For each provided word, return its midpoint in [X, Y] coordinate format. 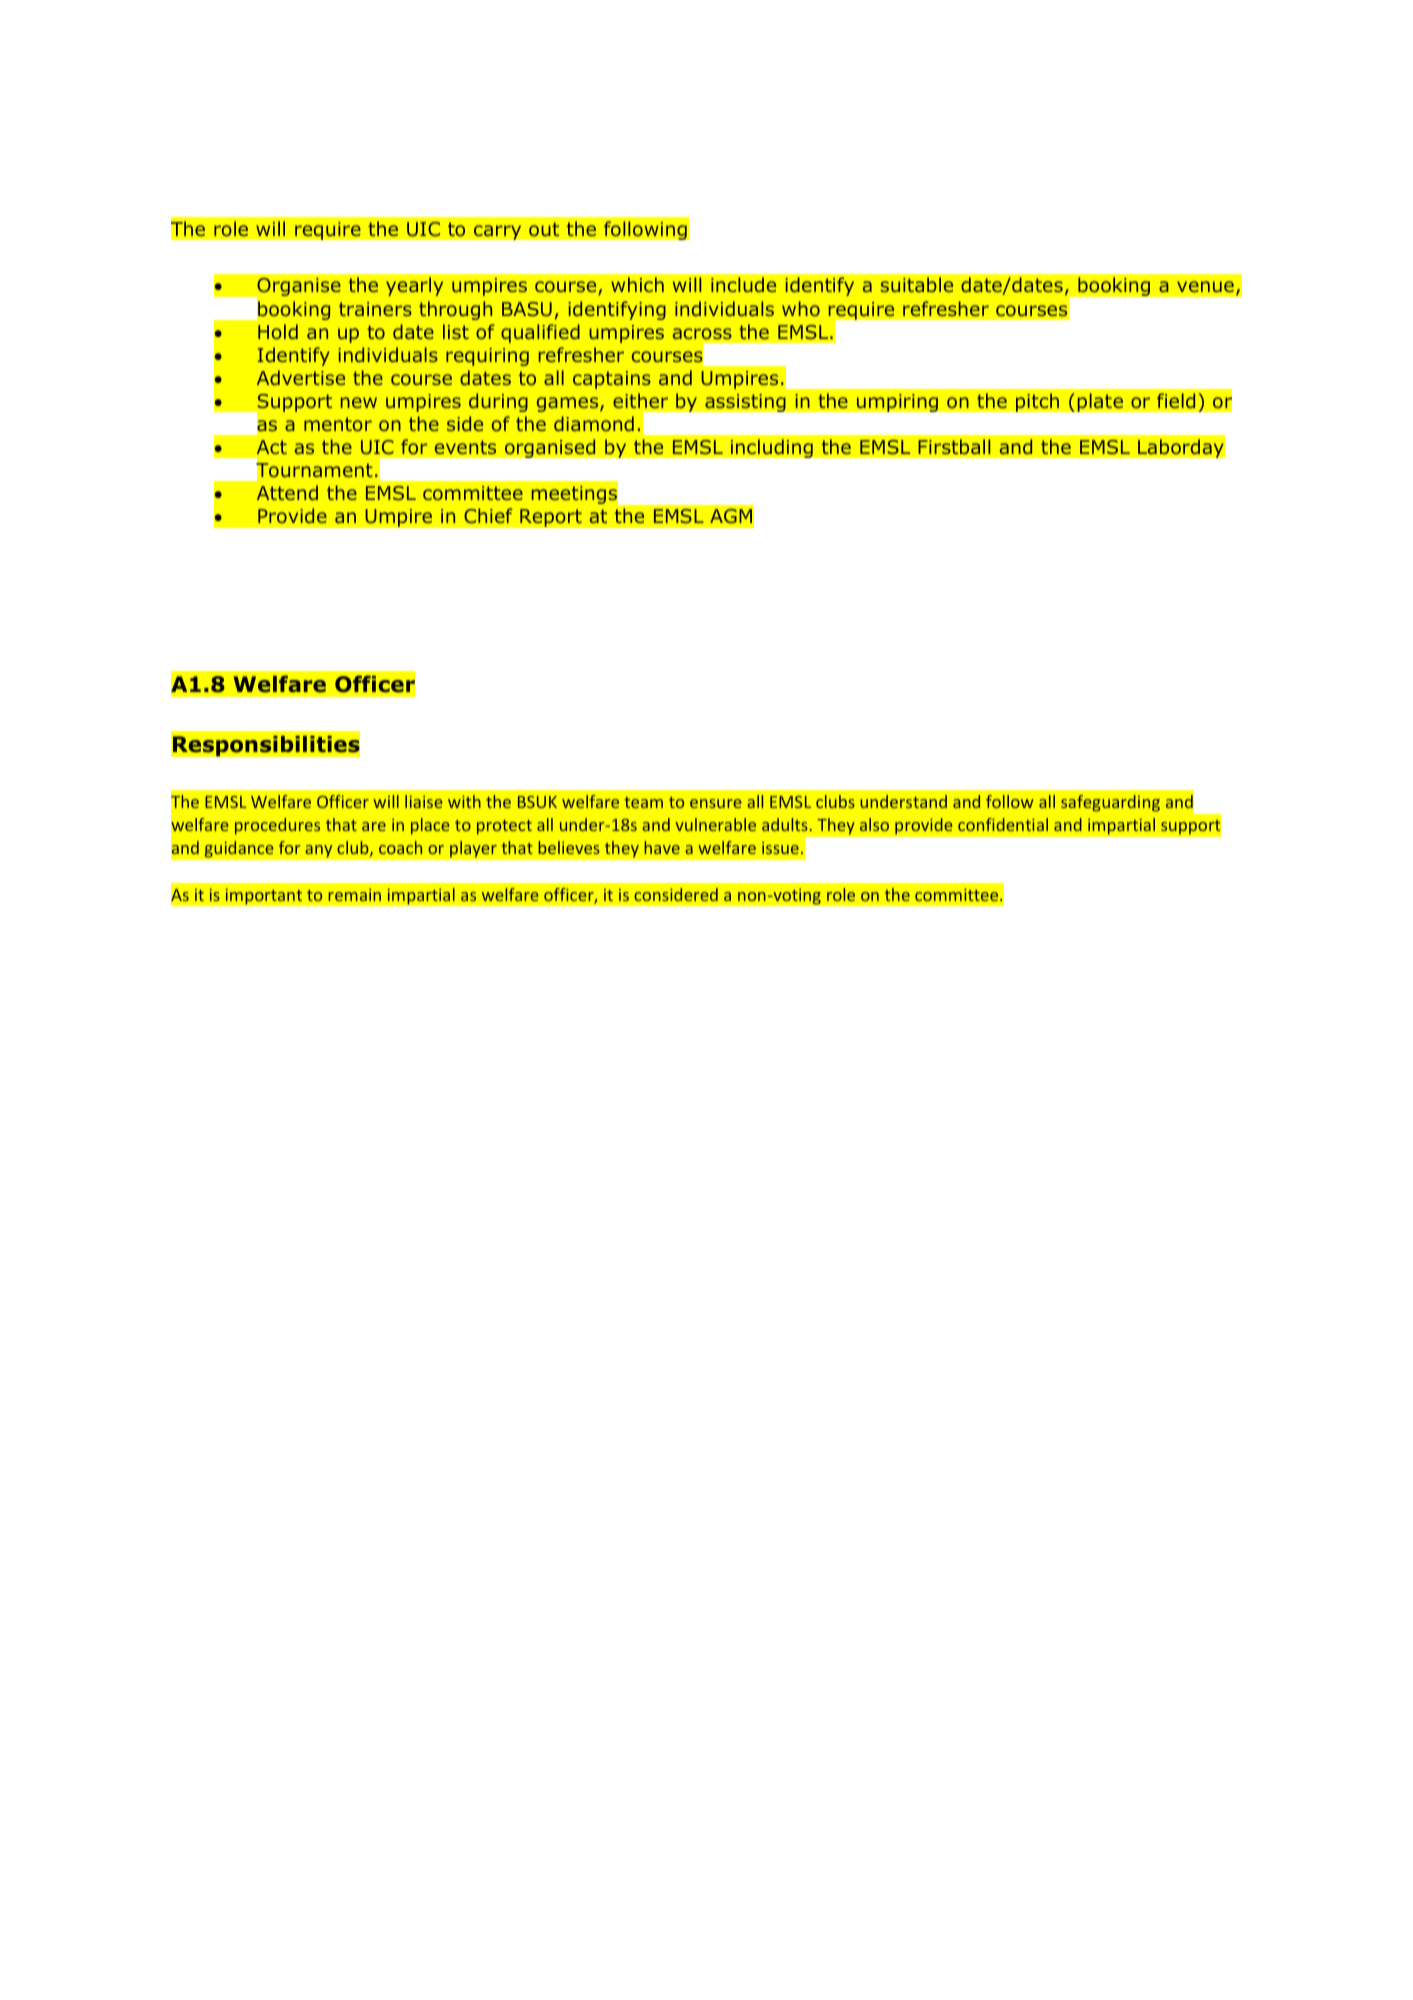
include [743, 284]
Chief [488, 515]
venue [1205, 286]
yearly [414, 286]
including [771, 448]
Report [551, 518]
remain [354, 894]
